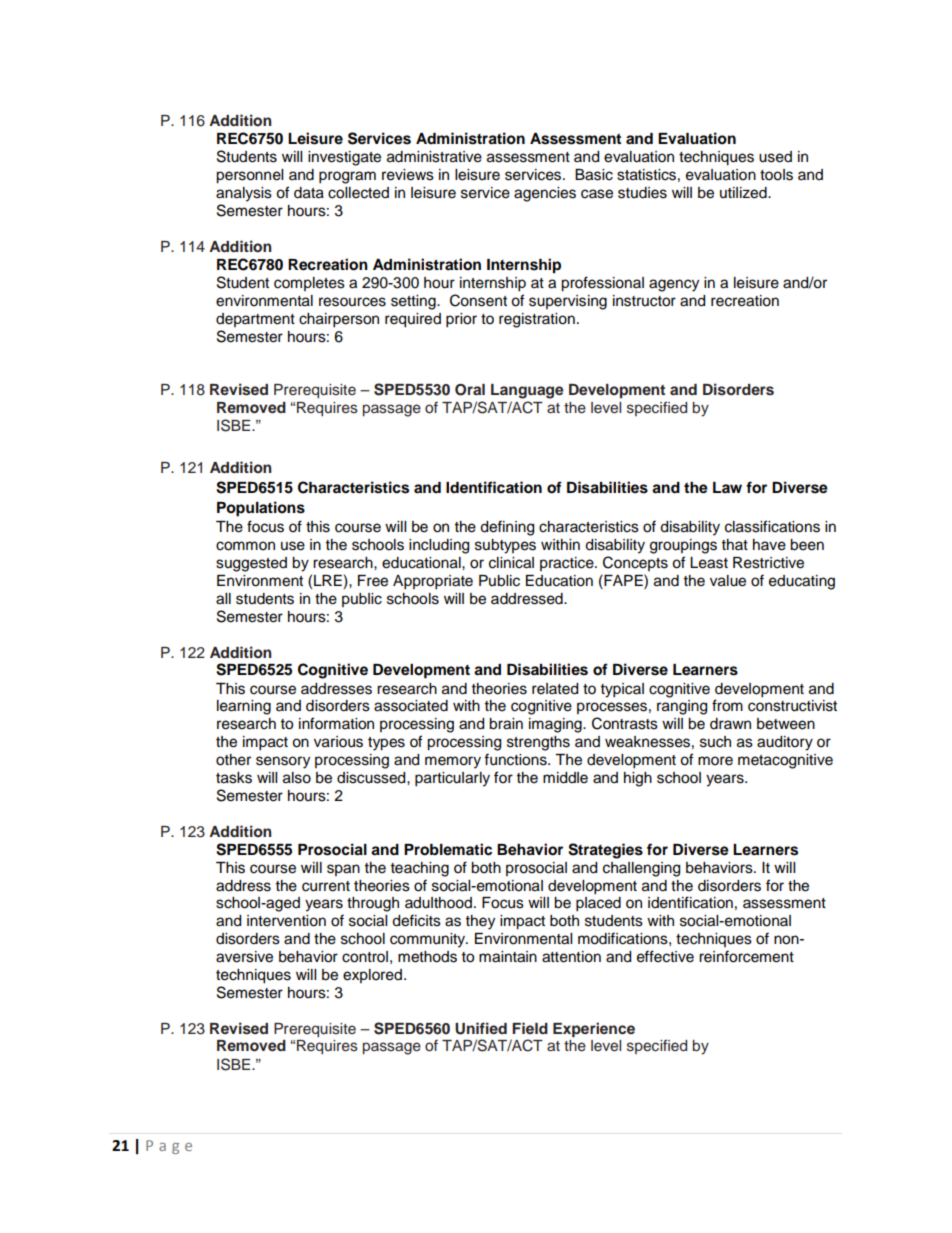 The width and height of the image is (952, 1233). Describe the element at coordinates (530, 1028) in the image. I see `Field` at that location.
